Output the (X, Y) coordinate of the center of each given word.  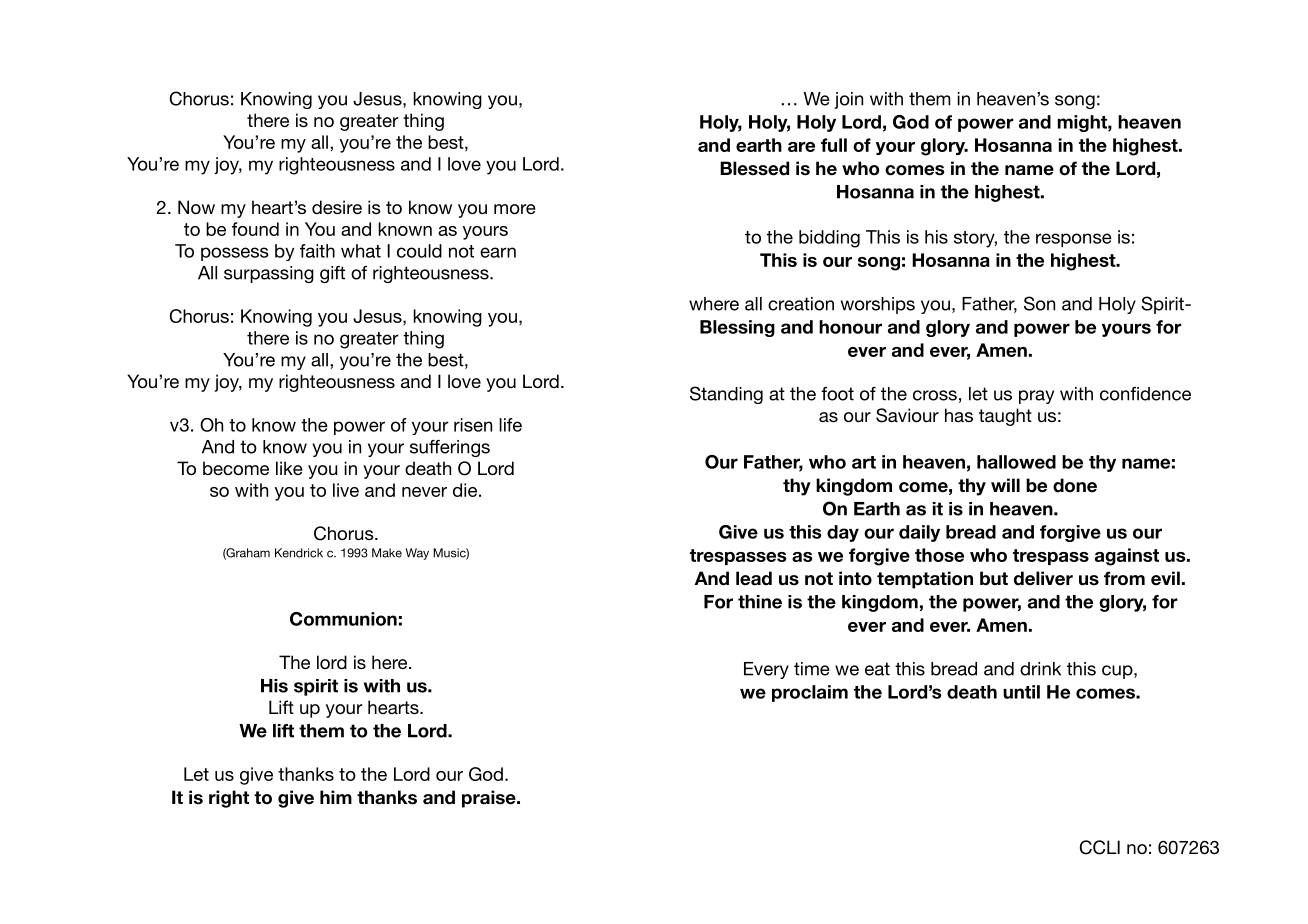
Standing (726, 395)
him (336, 797)
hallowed (1016, 462)
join (848, 100)
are (801, 147)
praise (490, 799)
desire (337, 207)
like (289, 468)
